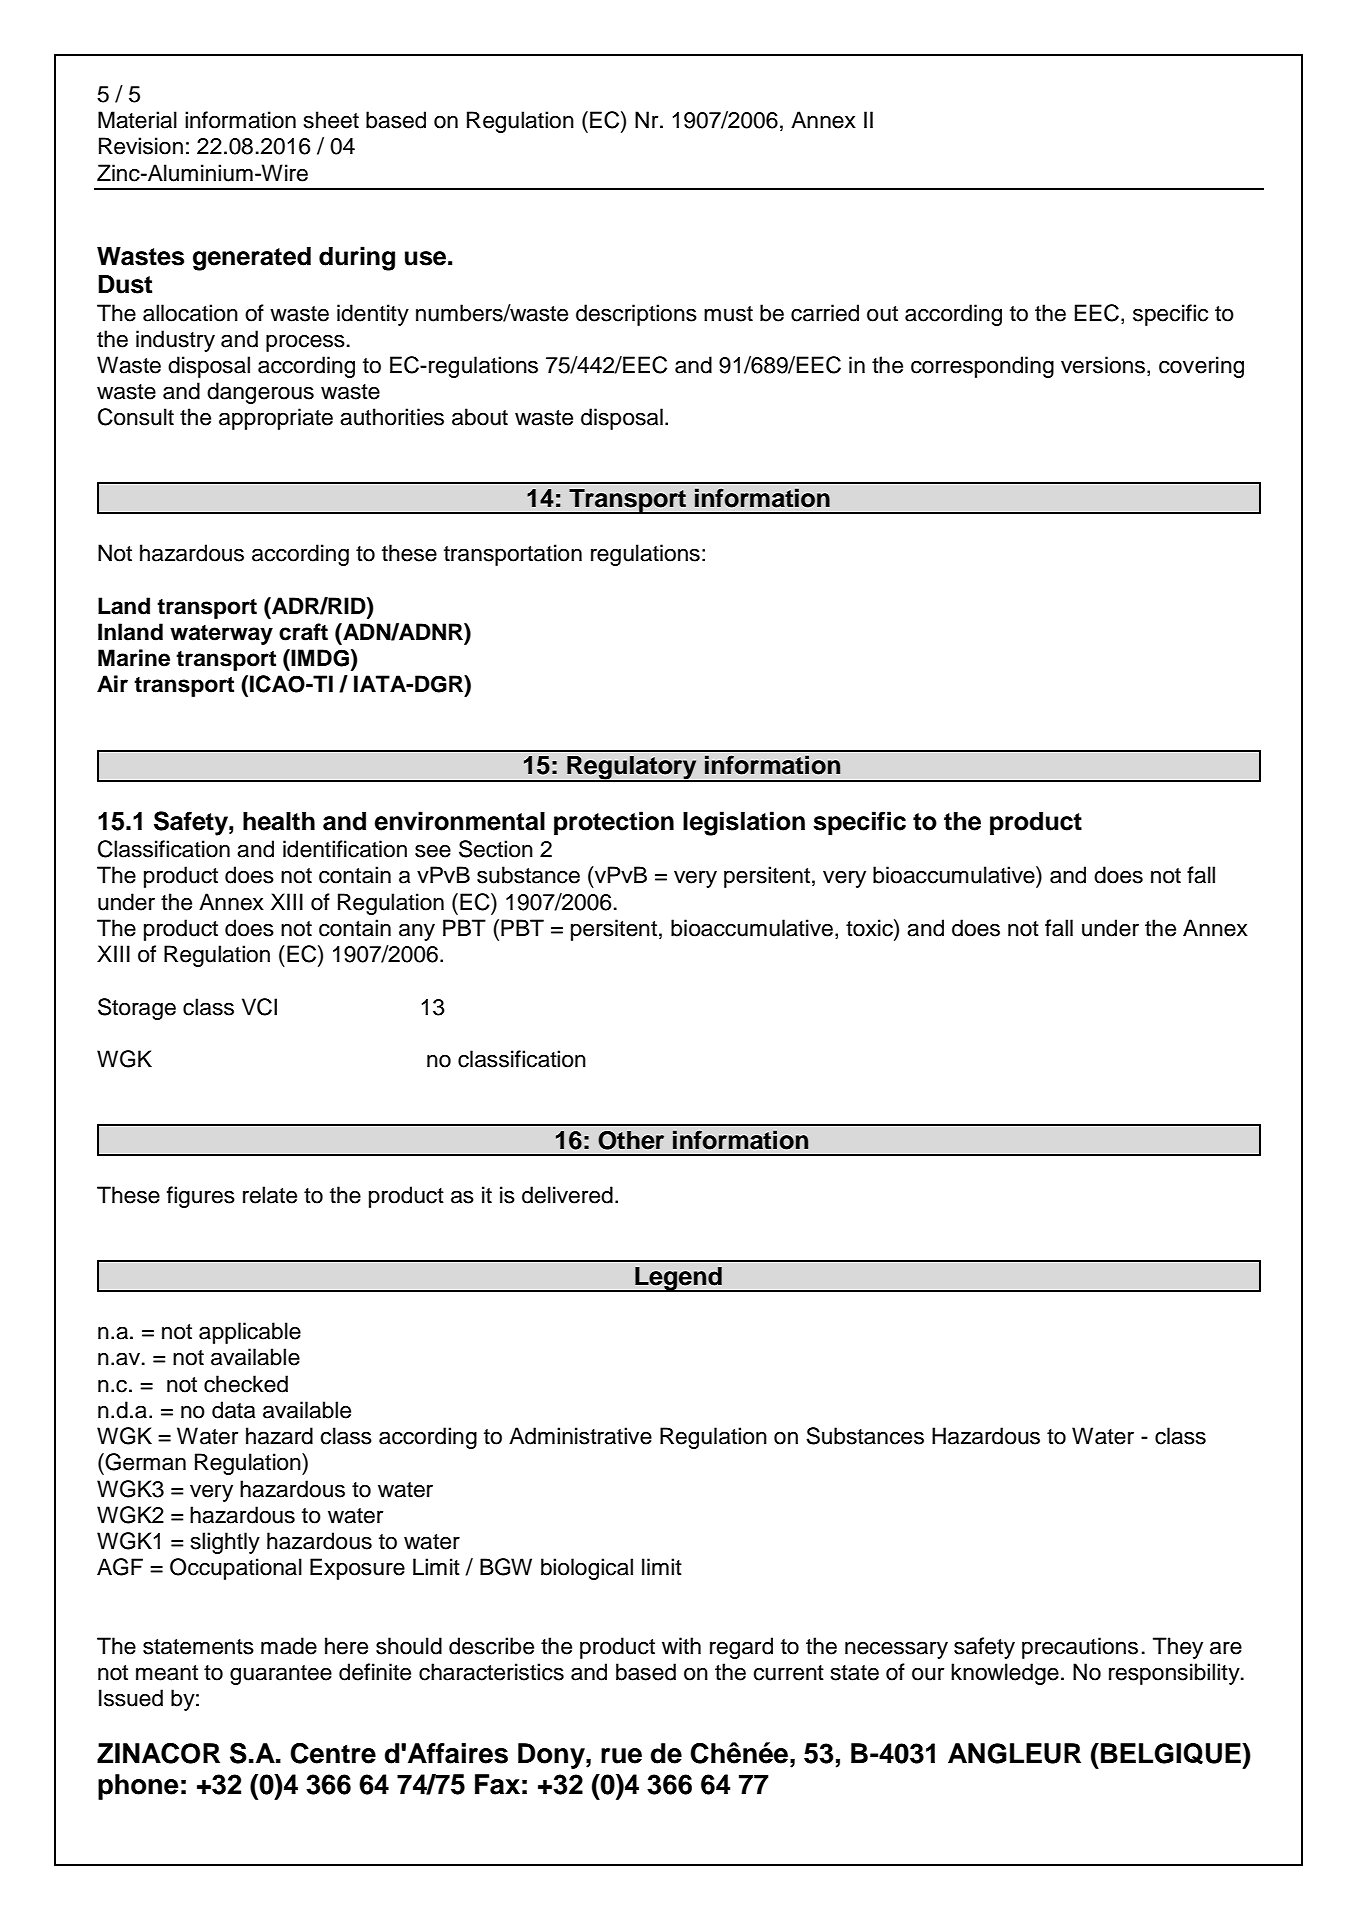  Describe the element at coordinates (480, 417) in the page. I see `about` at that location.
